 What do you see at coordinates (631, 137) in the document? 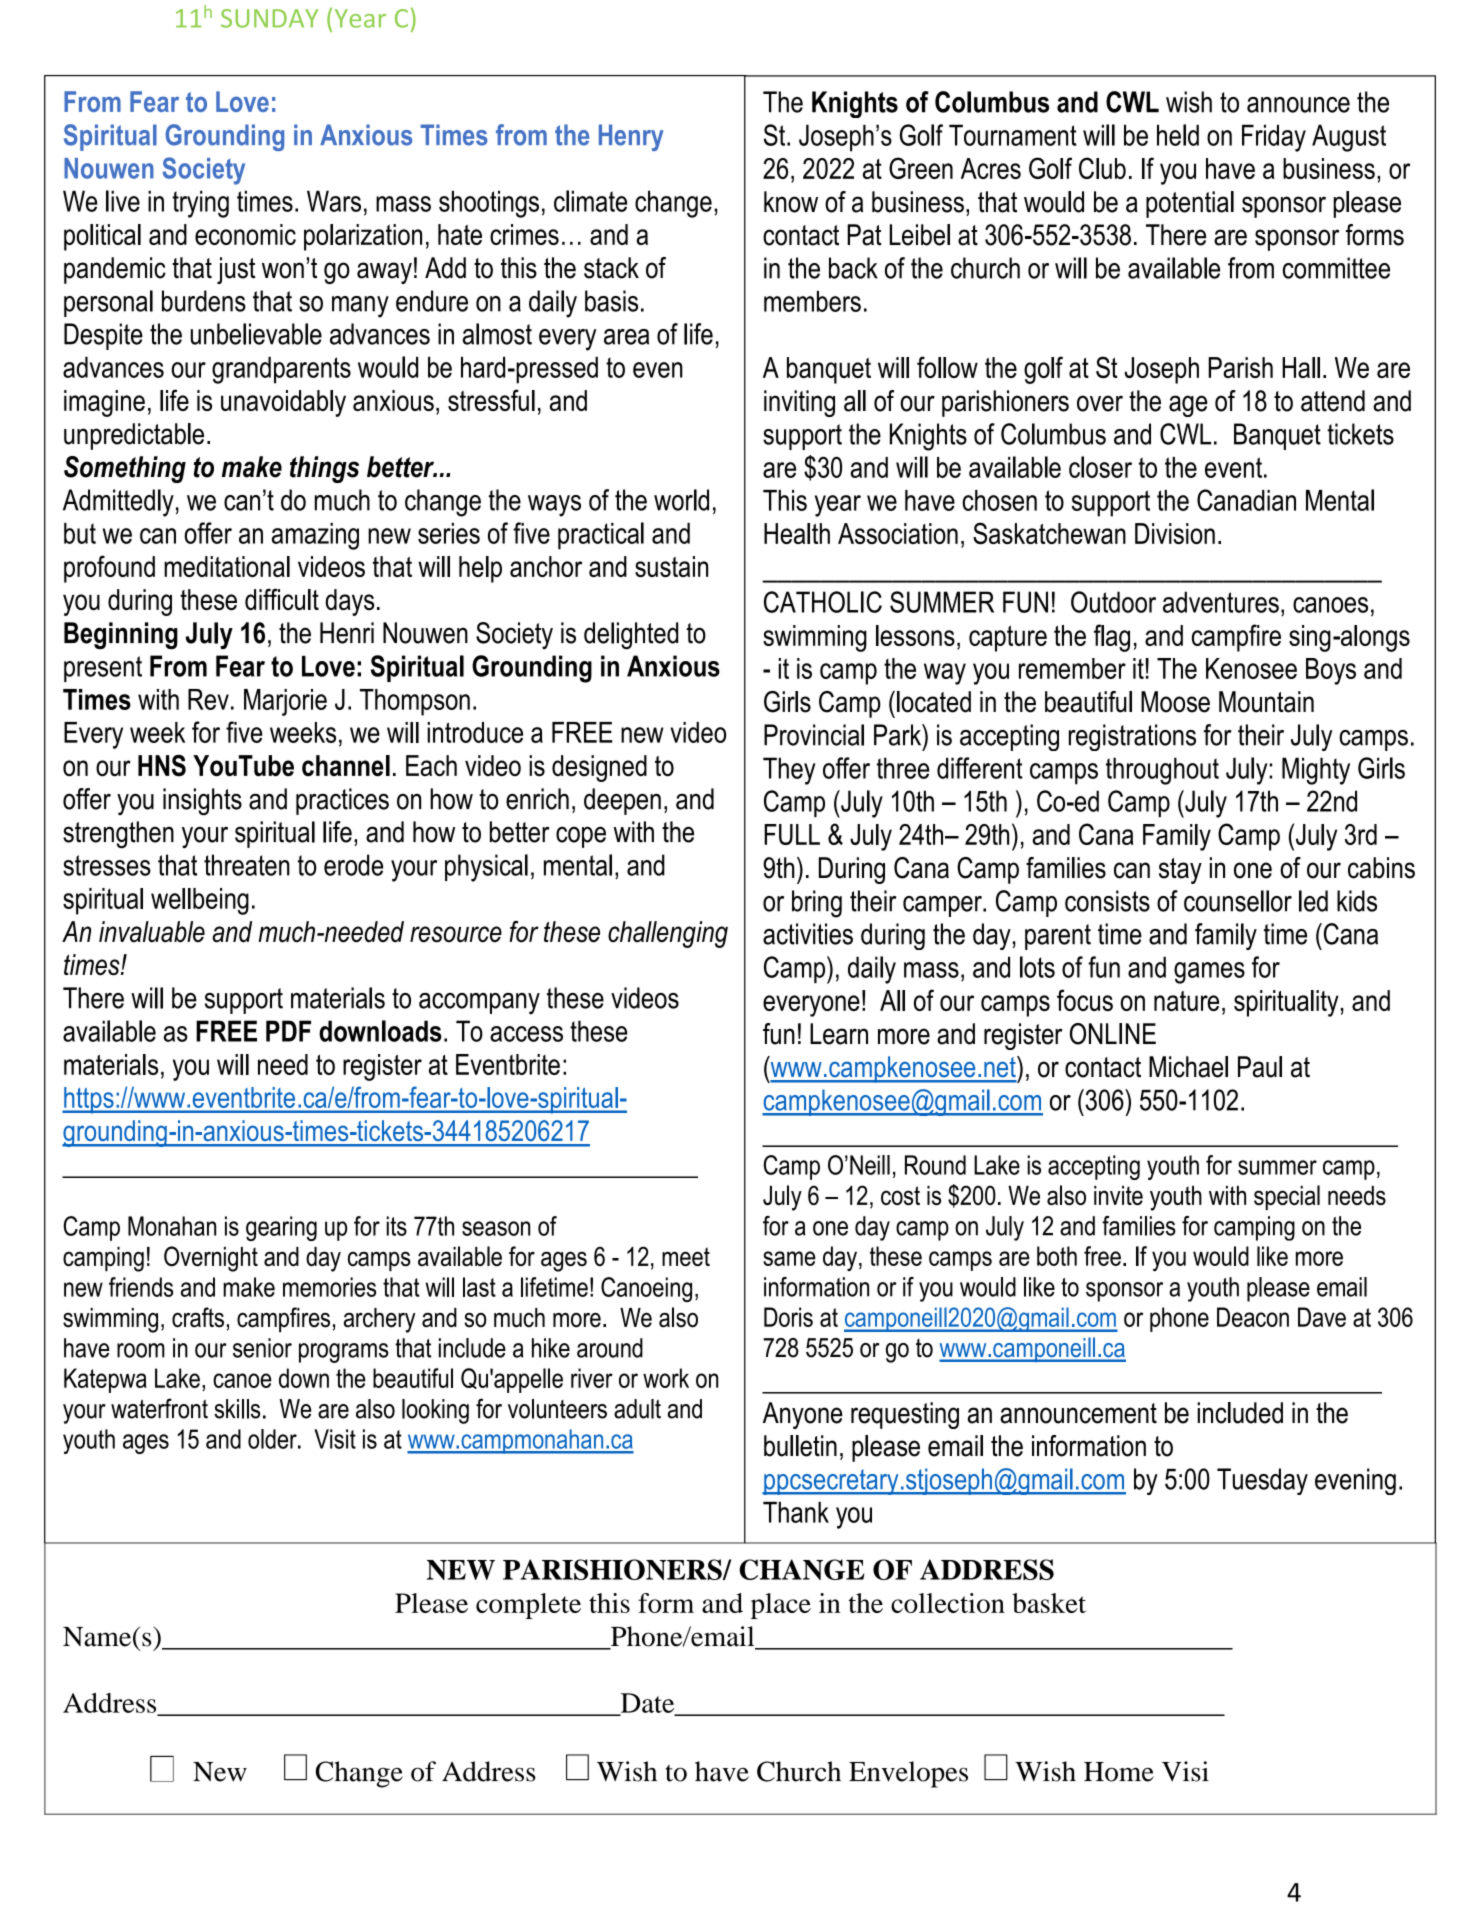
I see `Henry` at bounding box center [631, 137].
